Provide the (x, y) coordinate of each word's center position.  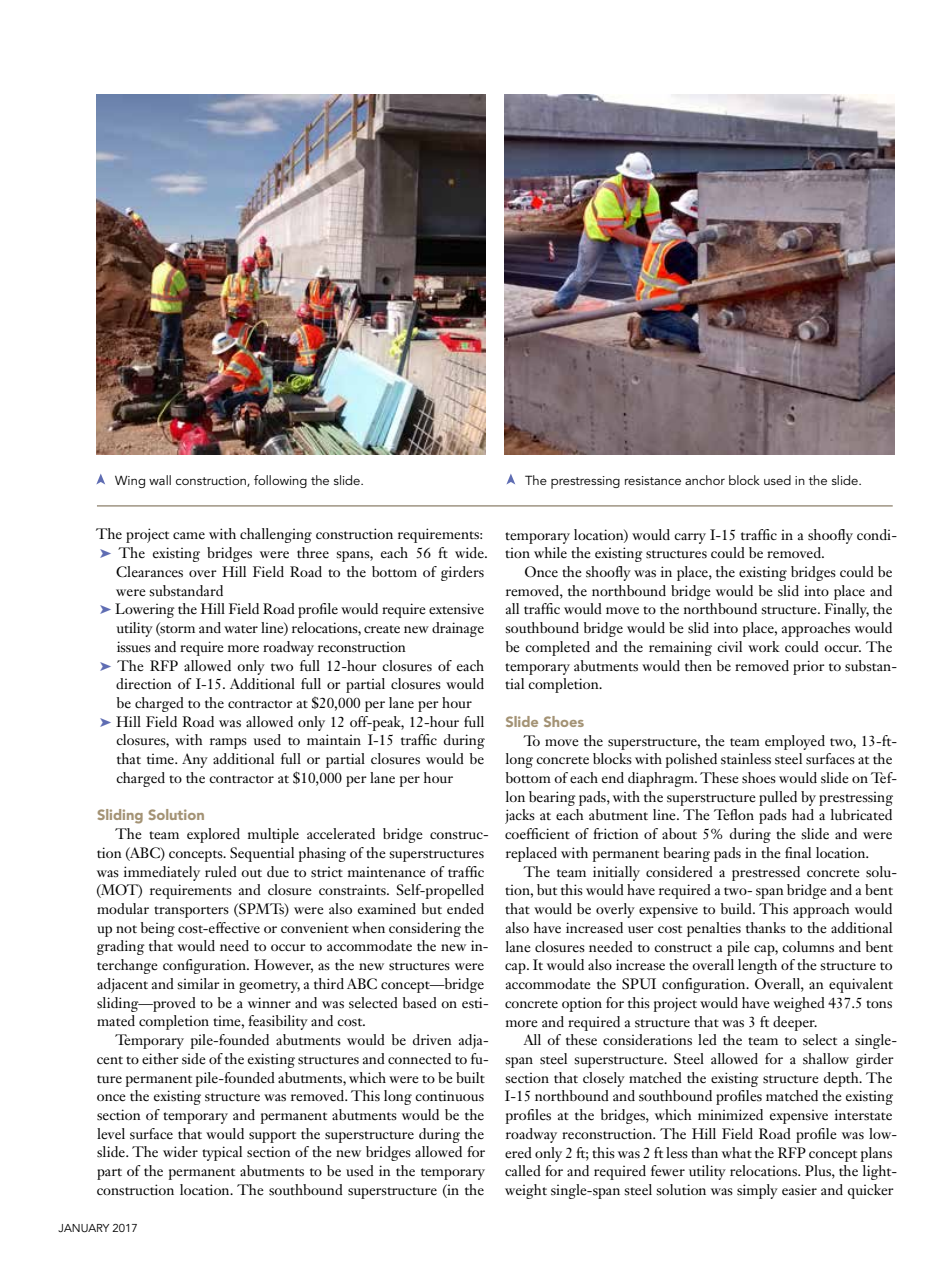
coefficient (537, 834)
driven (432, 1039)
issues (134, 647)
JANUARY (83, 1228)
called (523, 1170)
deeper (795, 1023)
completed (557, 648)
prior (809, 667)
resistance (653, 480)
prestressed (766, 873)
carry (690, 538)
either (160, 1058)
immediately (162, 873)
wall (160, 480)
